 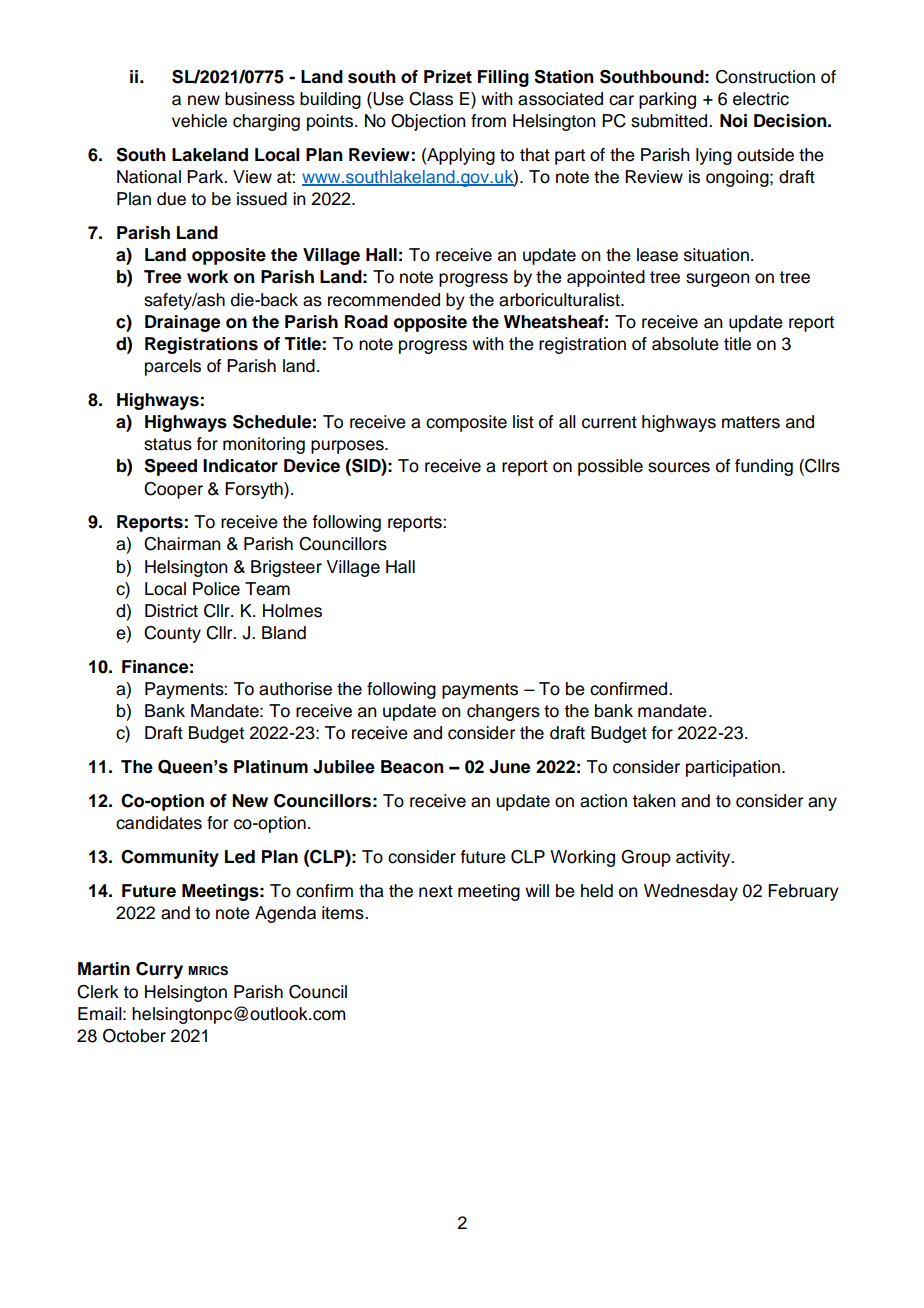 I want to click on next, so click(x=436, y=891).
